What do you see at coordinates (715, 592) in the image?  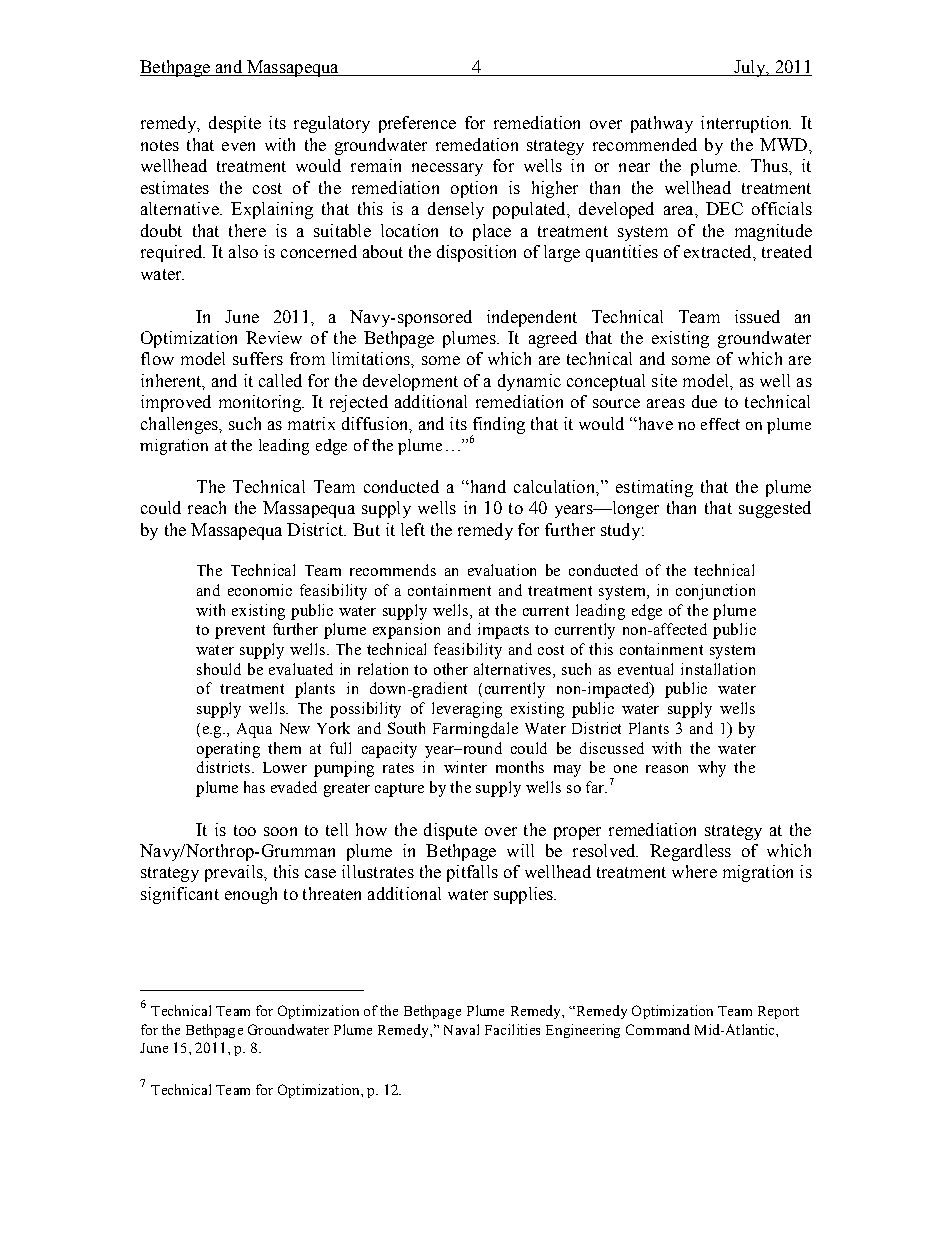 I see `conjunction` at bounding box center [715, 592].
